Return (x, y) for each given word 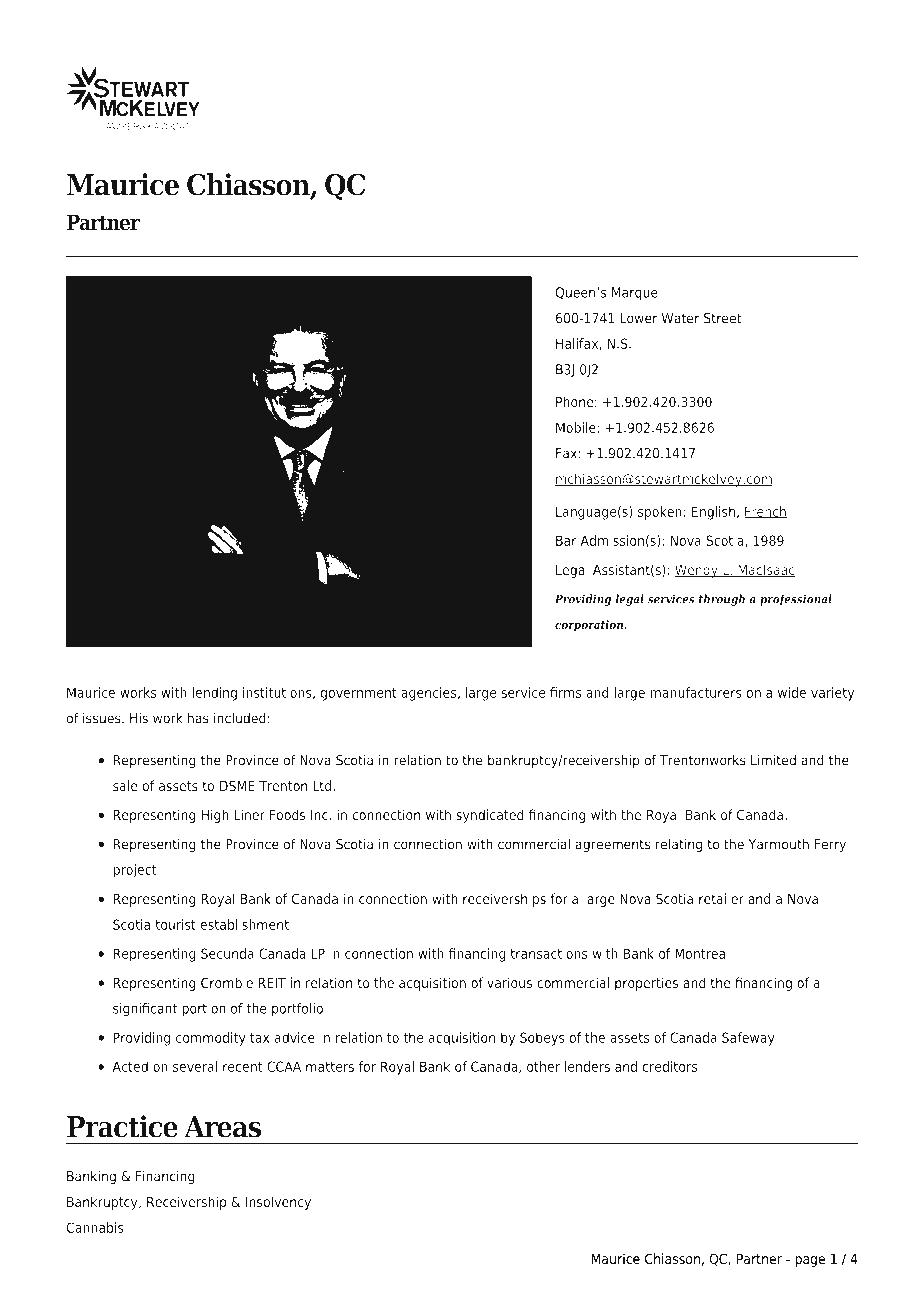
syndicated (490, 816)
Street (723, 318)
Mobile (577, 427)
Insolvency (278, 1203)
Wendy (697, 571)
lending (214, 694)
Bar (566, 540)
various (509, 982)
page (810, 1261)
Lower (638, 318)
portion (204, 1010)
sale (125, 785)
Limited (773, 760)
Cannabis (95, 1227)
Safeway (748, 1039)
